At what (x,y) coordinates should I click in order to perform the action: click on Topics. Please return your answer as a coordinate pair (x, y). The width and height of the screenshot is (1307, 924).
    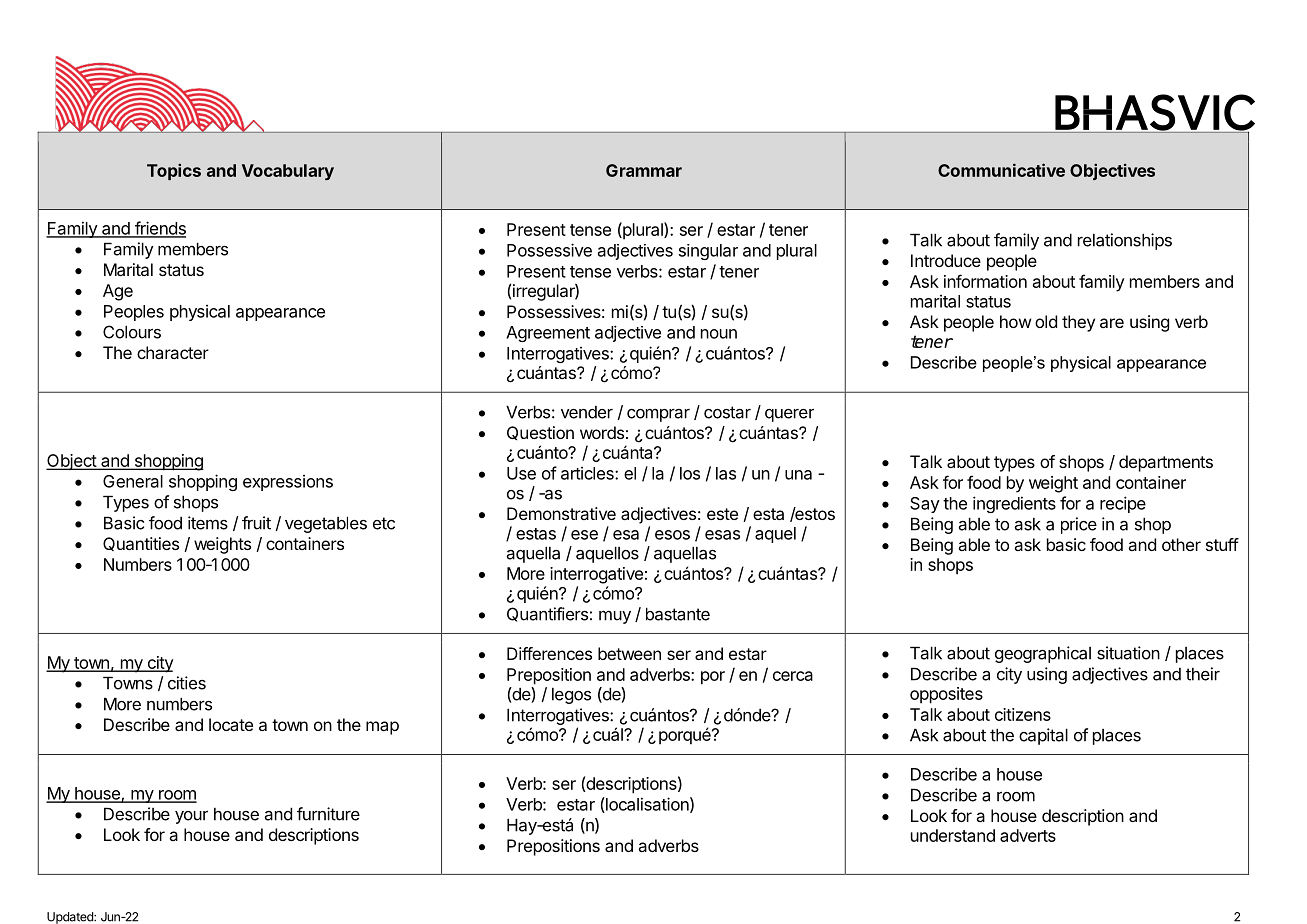
    Looking at the image, I should click on (174, 171).
